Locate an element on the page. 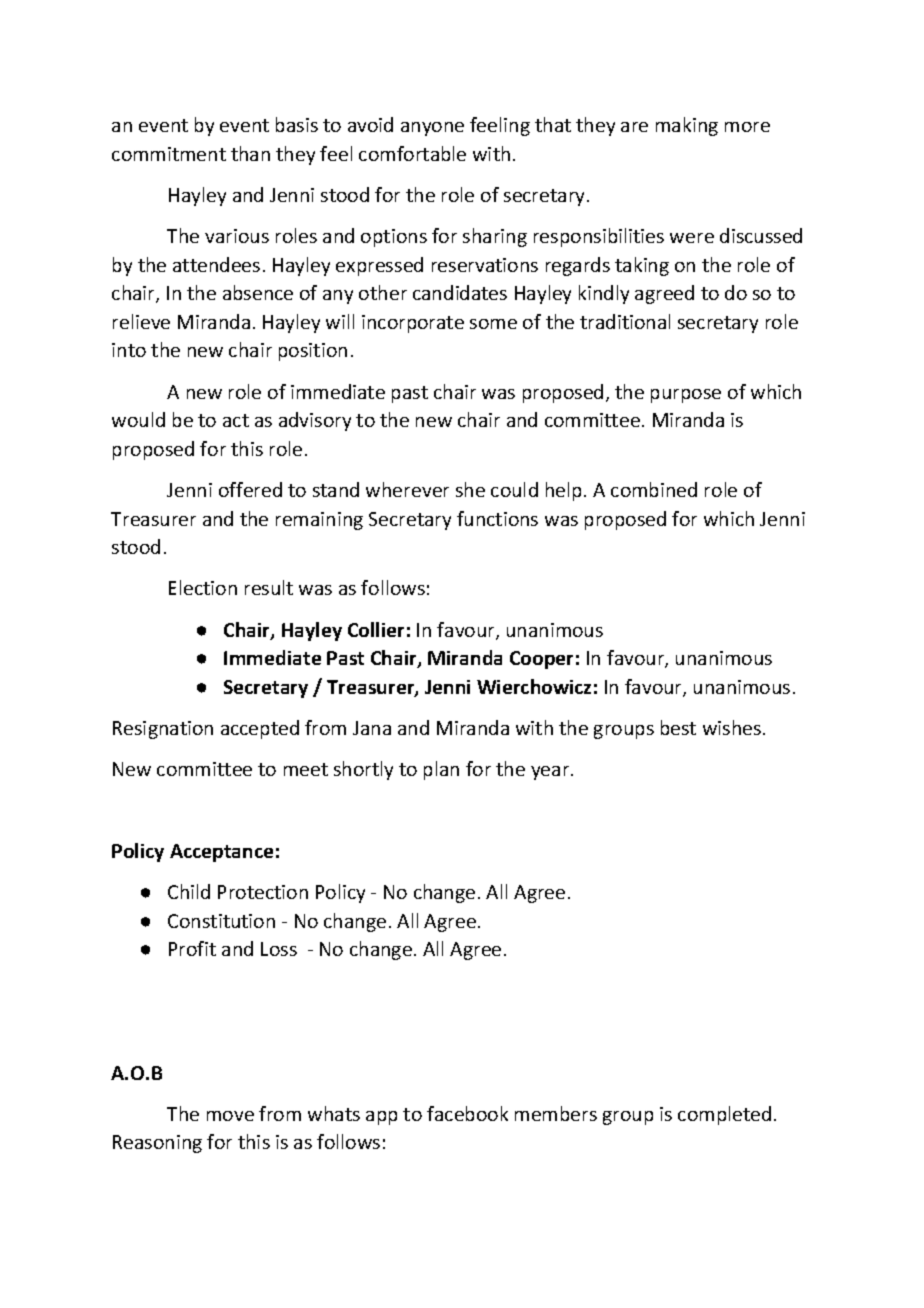  move is located at coordinates (230, 1116).
